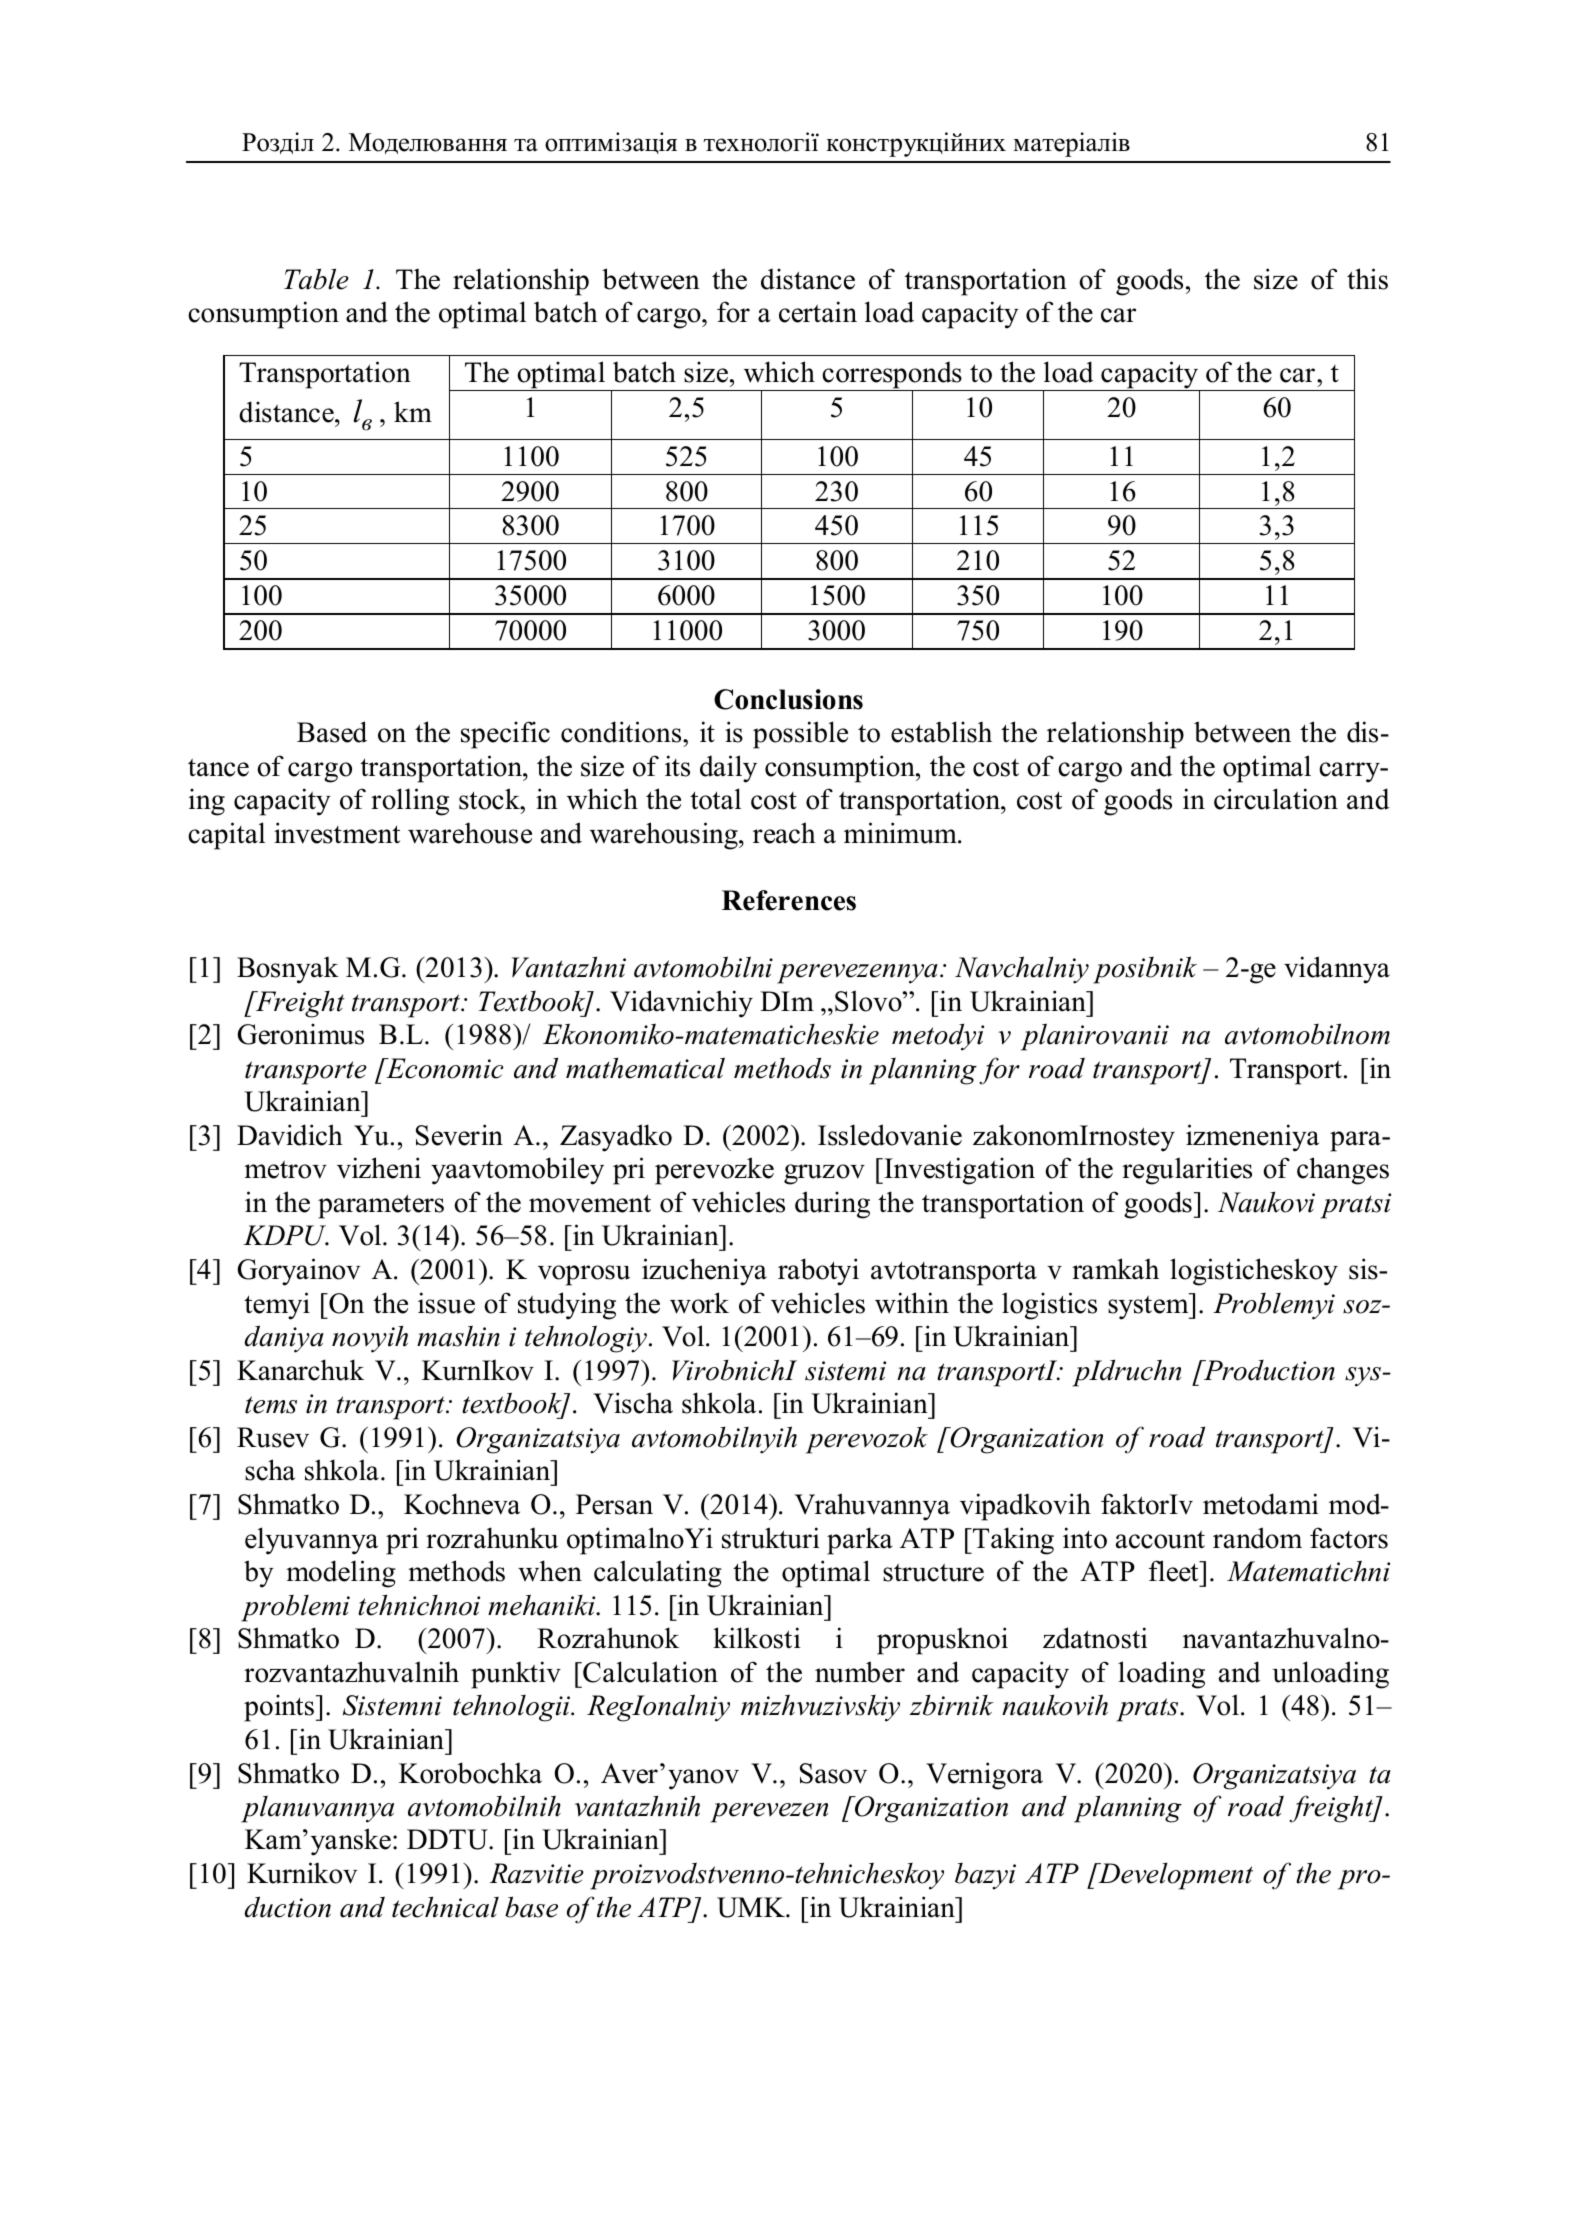  What do you see at coordinates (316, 279) in the image?
I see `Table` at bounding box center [316, 279].
